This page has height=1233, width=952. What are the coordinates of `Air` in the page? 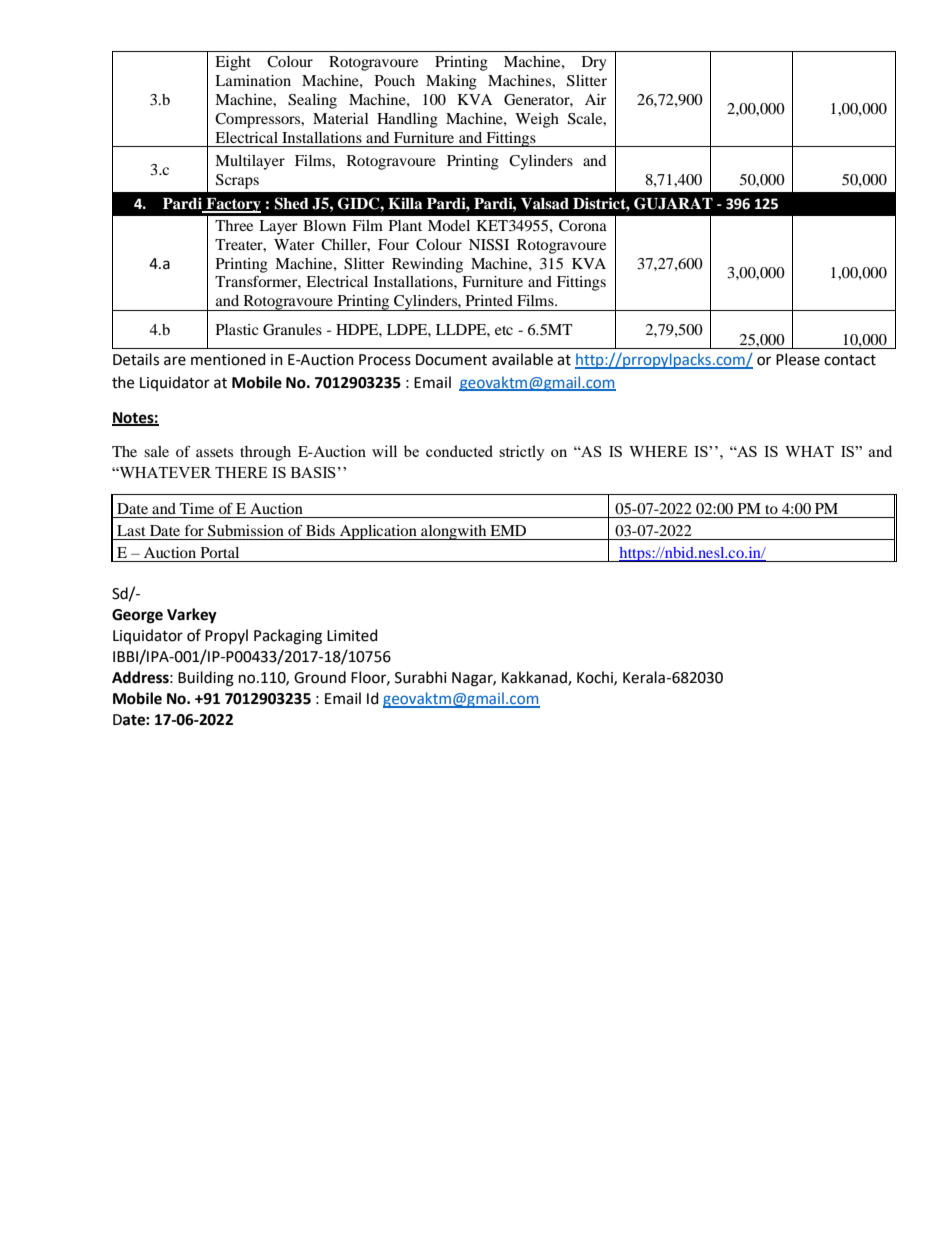 It's located at (596, 99).
